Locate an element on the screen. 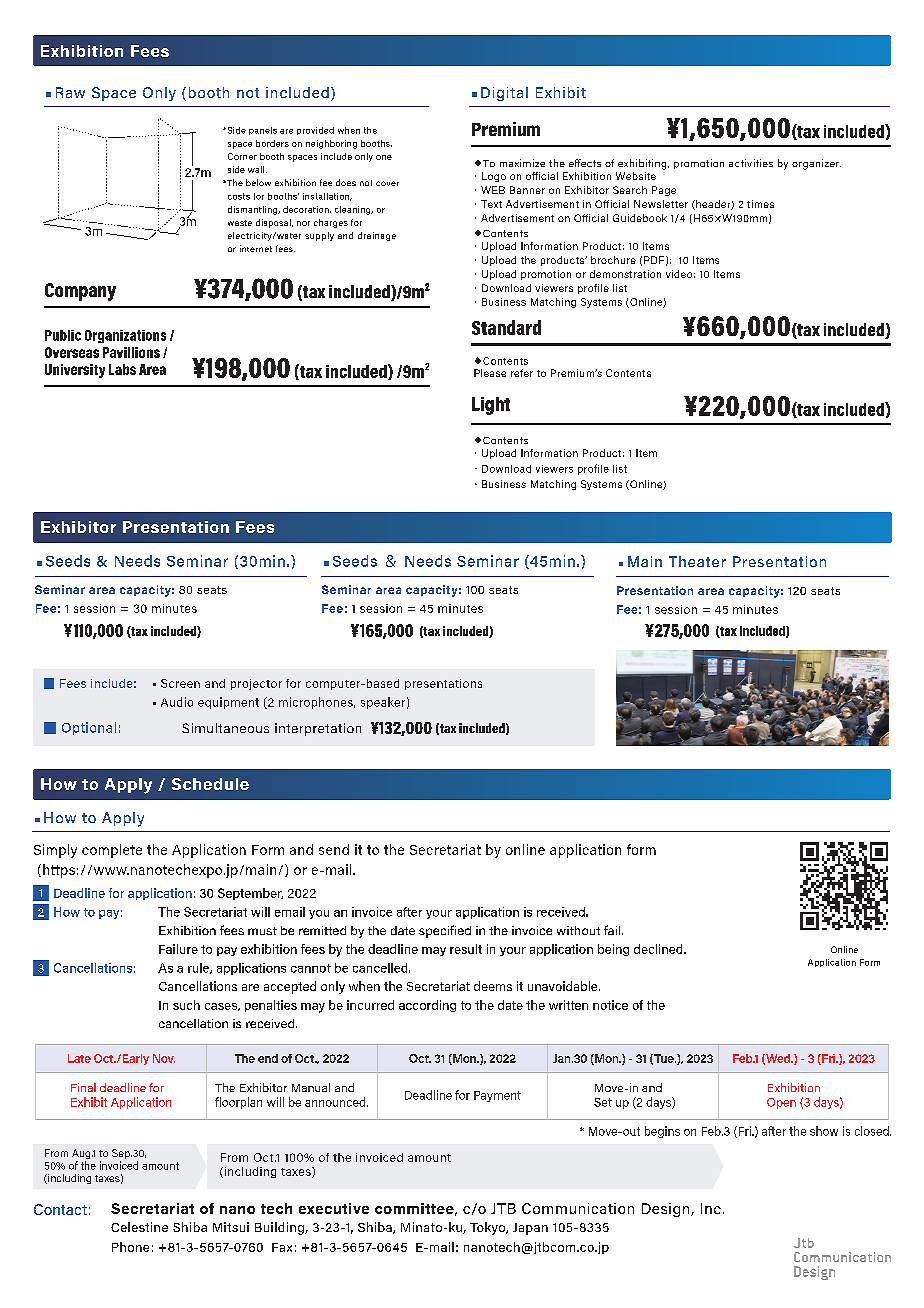 The image size is (924, 1308). Celestine is located at coordinates (139, 1227).
